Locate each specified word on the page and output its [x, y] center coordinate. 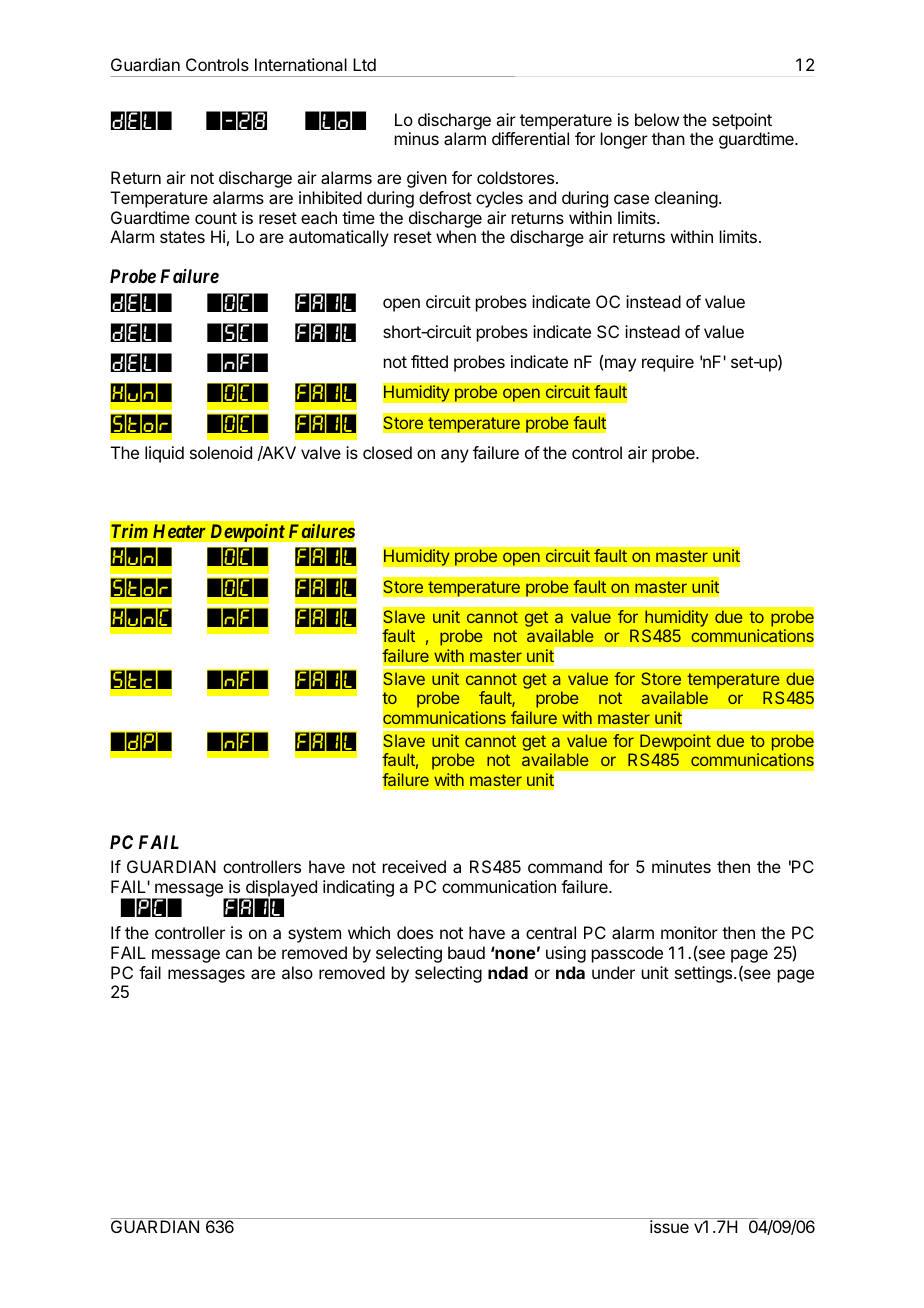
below [657, 119]
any [455, 456]
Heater [179, 531]
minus [417, 138]
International [301, 64]
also [297, 972]
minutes [681, 866]
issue [669, 1226]
